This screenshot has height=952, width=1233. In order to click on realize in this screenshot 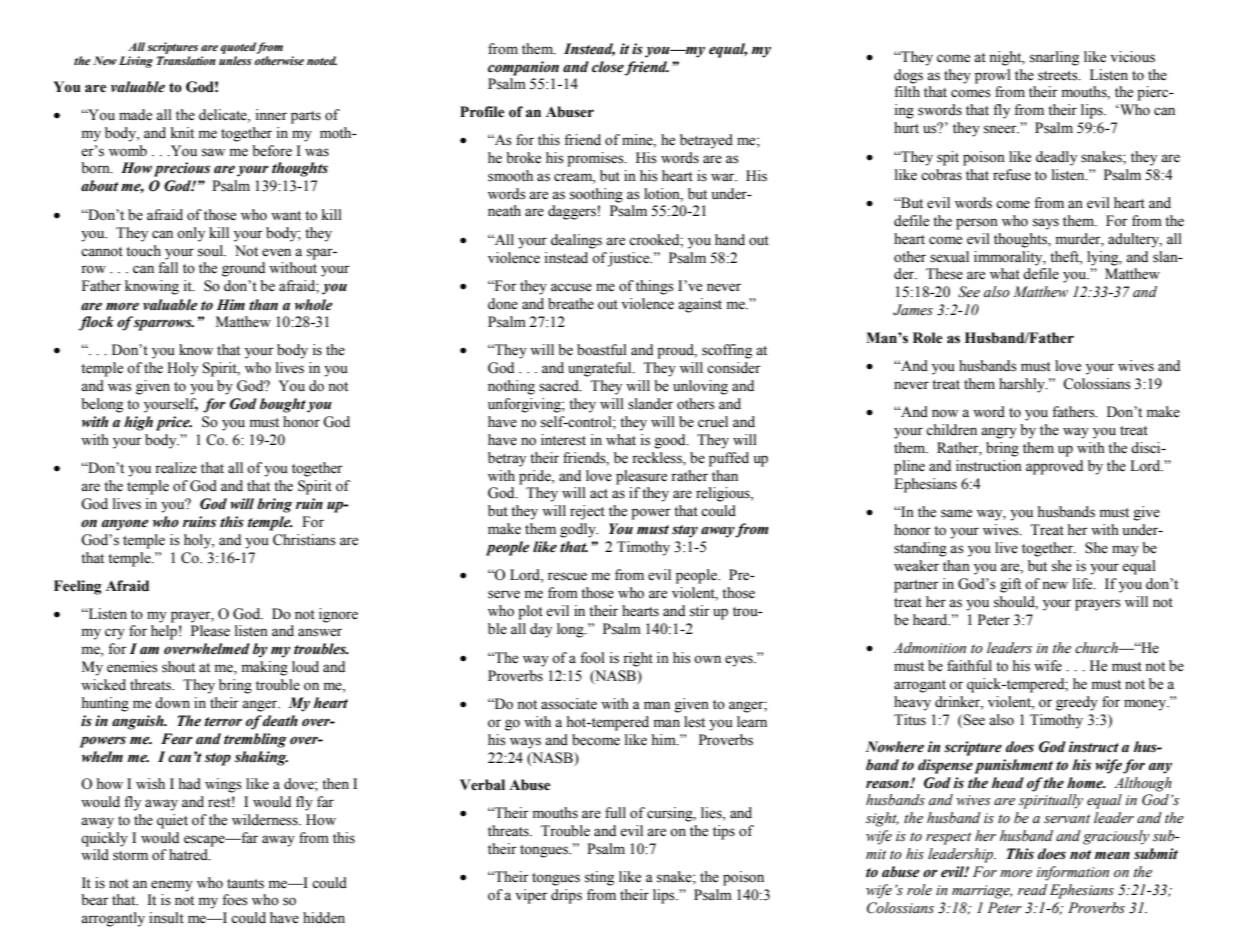, I will do `click(176, 468)`.
